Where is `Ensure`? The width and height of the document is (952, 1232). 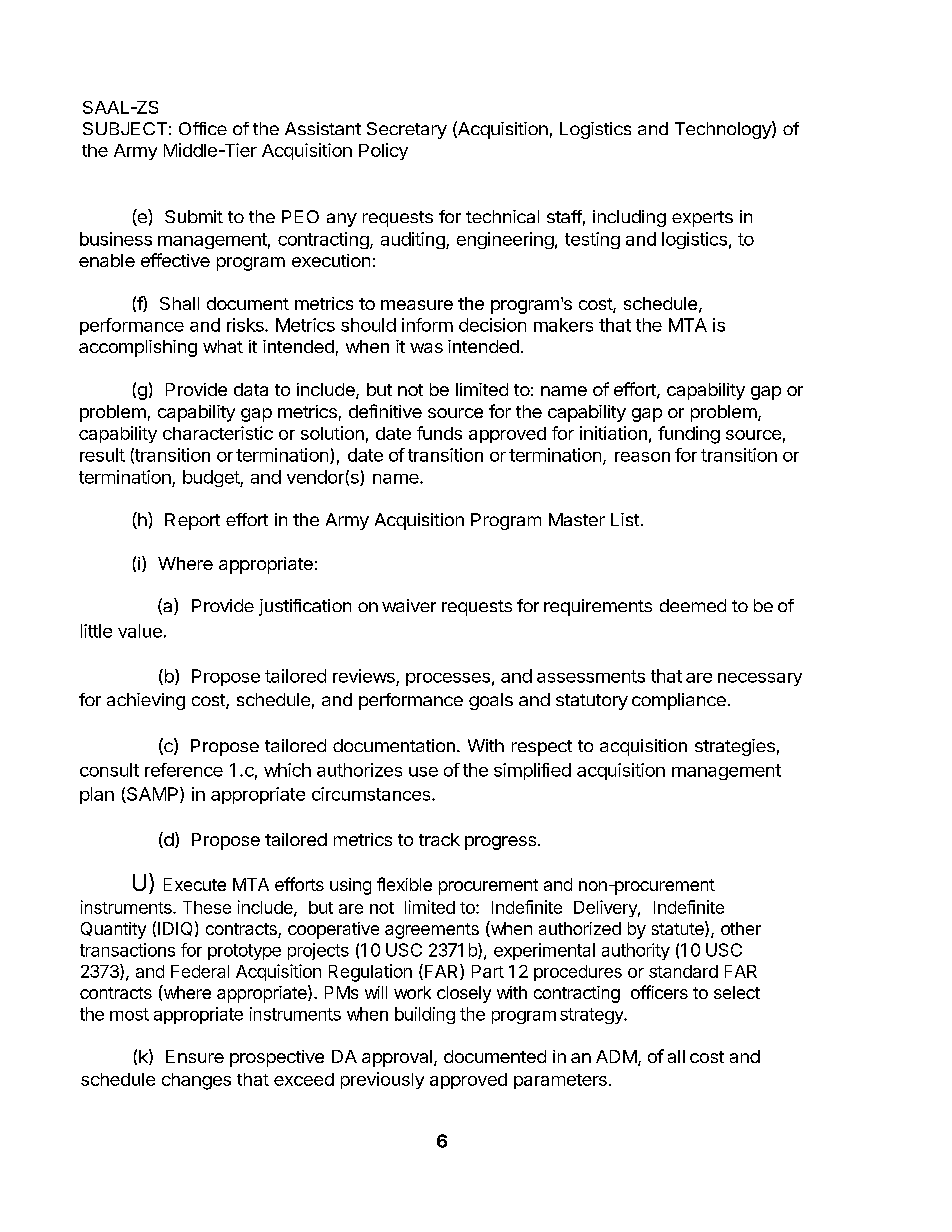 Ensure is located at coordinates (195, 1056).
